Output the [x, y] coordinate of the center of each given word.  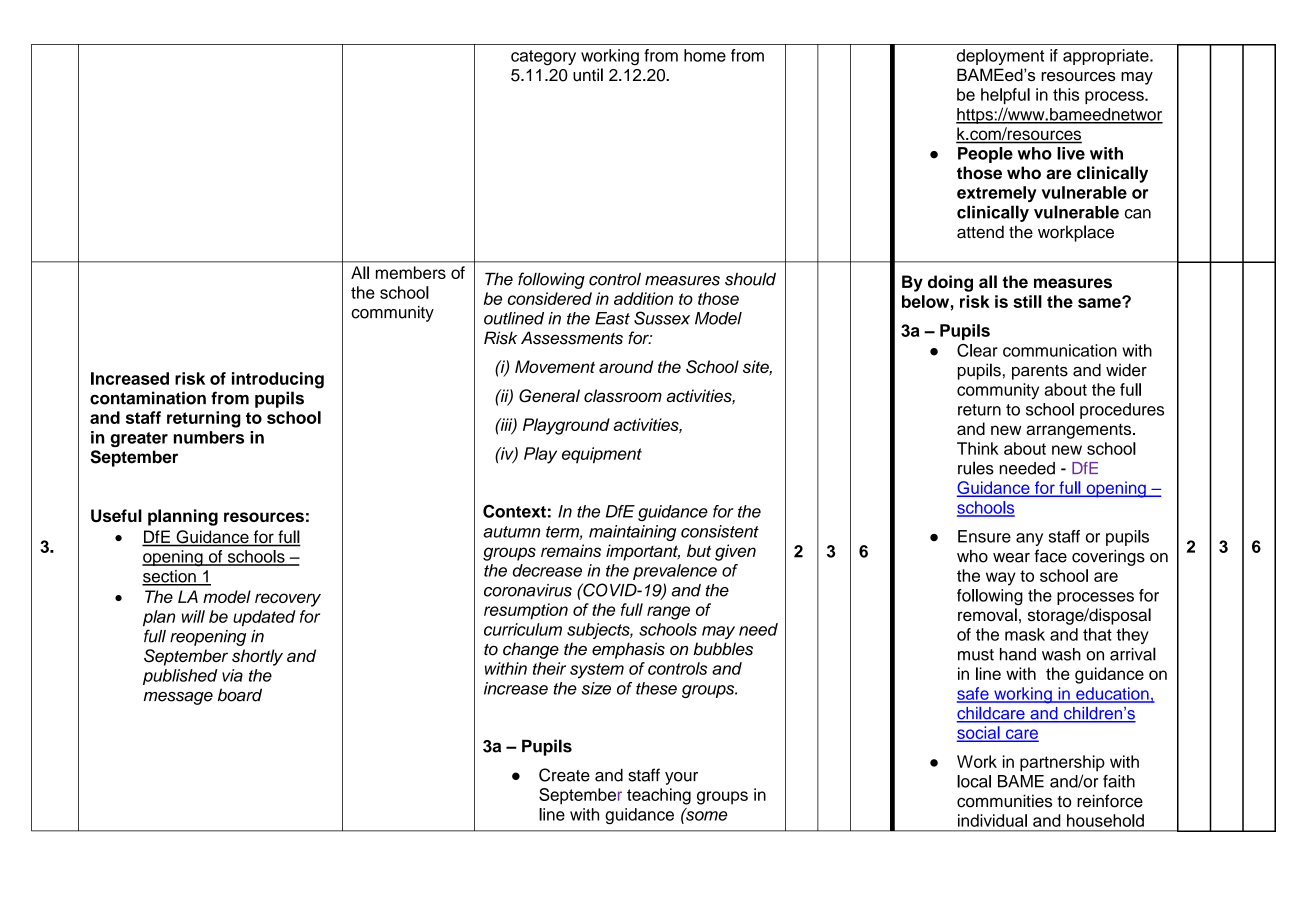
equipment [602, 455]
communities [1004, 801]
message [178, 698]
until [588, 75]
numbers [209, 437]
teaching [659, 796]
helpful [1005, 96]
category [543, 58]
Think [978, 448]
